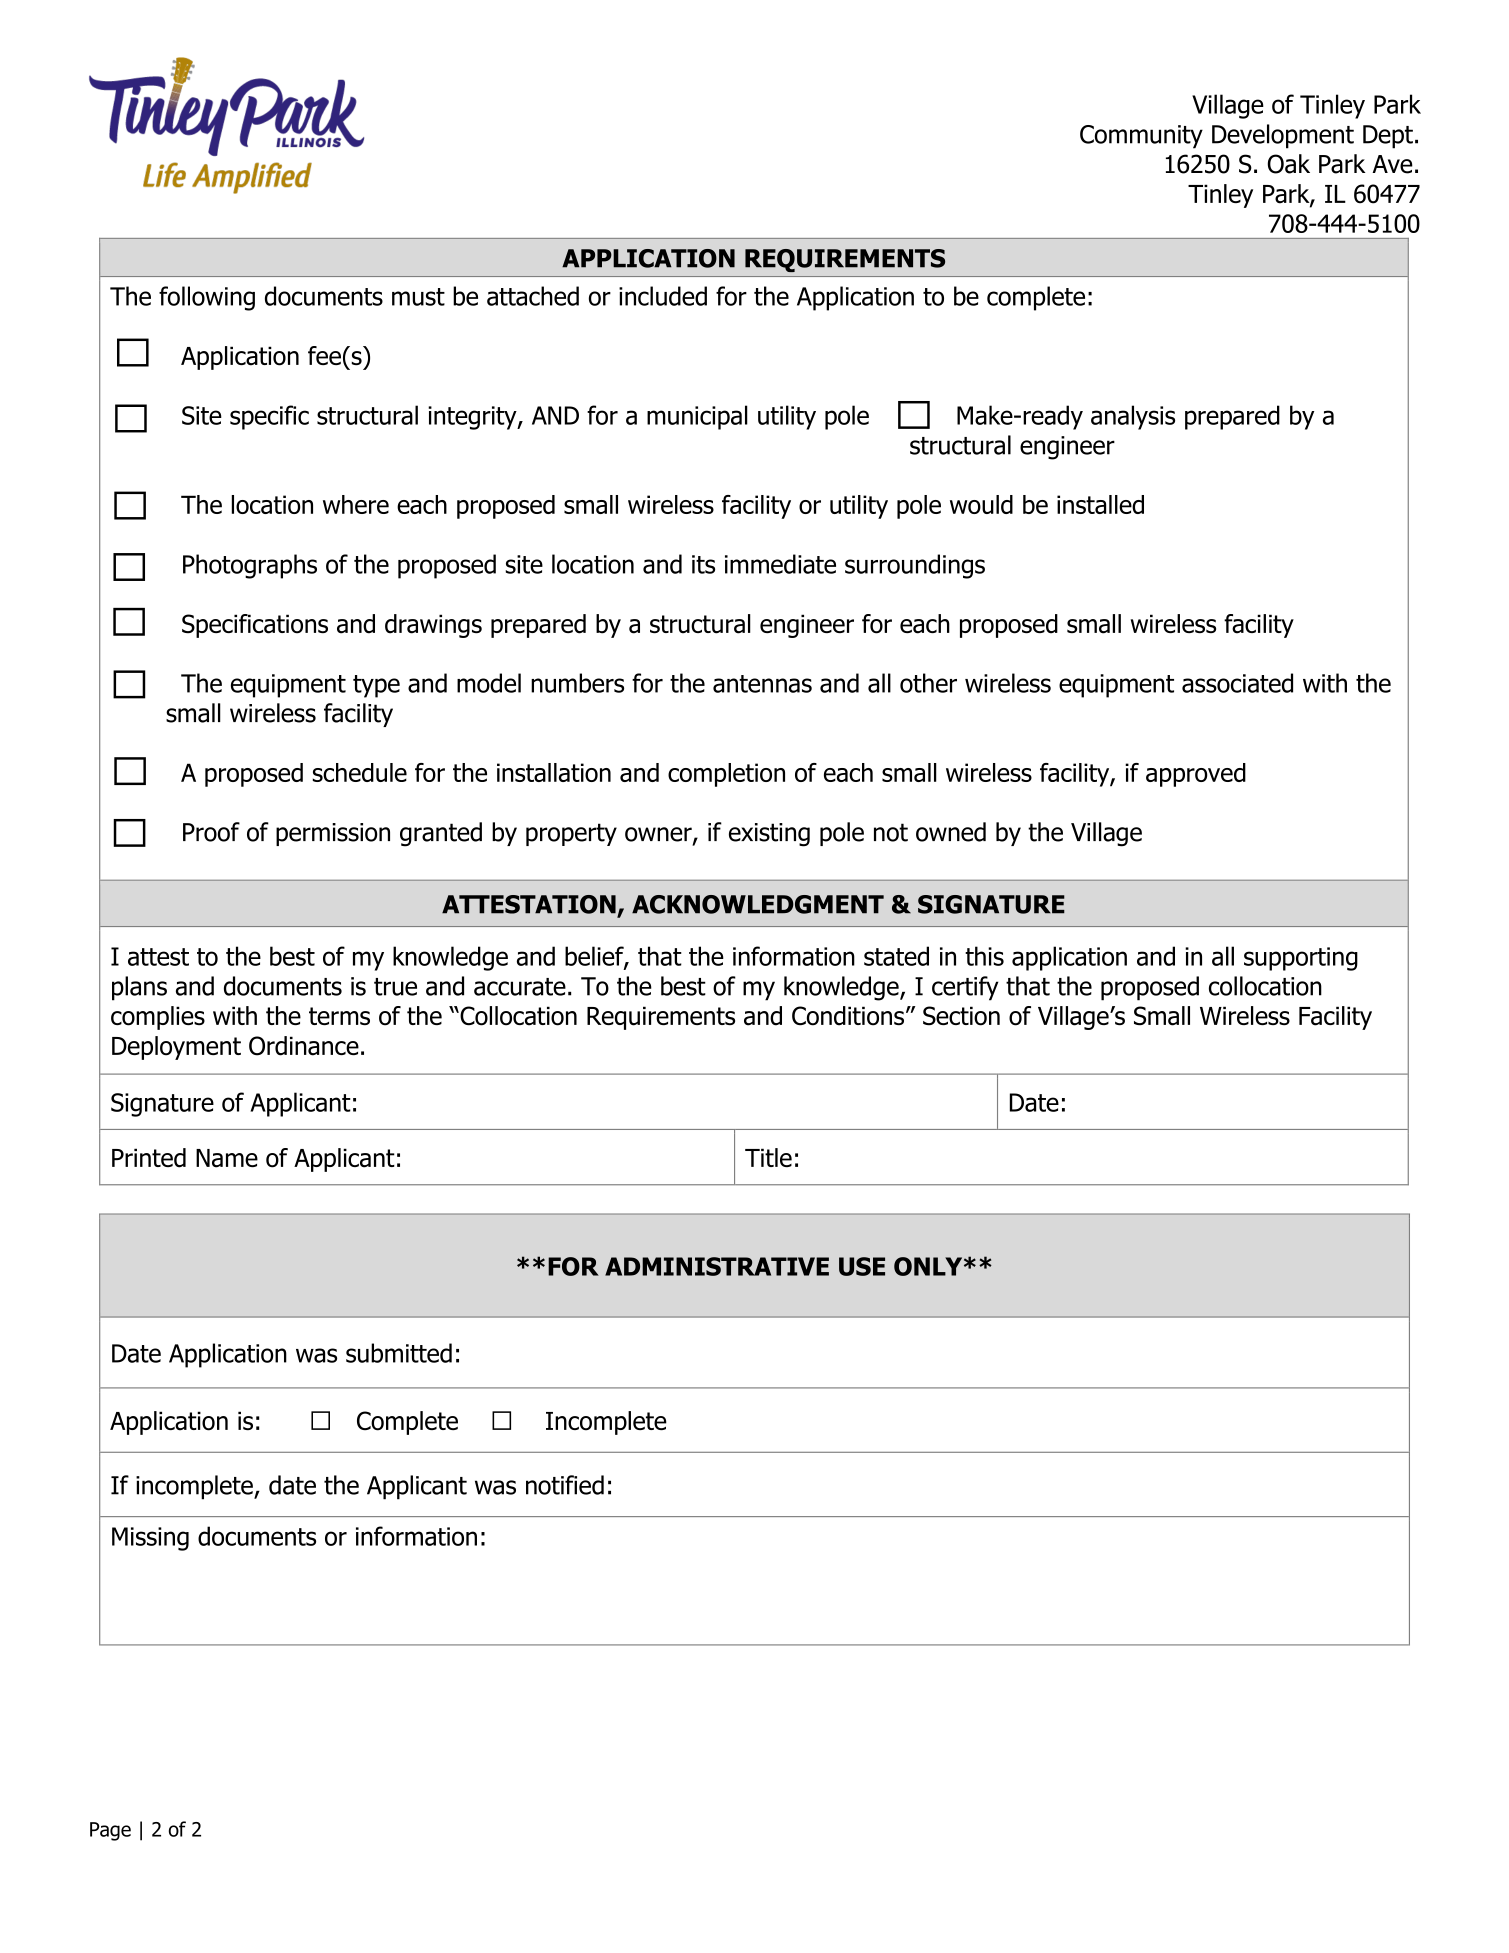 The height and width of the page is (1953, 1509). What do you see at coordinates (227, 1158) in the page?
I see `Name` at bounding box center [227, 1158].
